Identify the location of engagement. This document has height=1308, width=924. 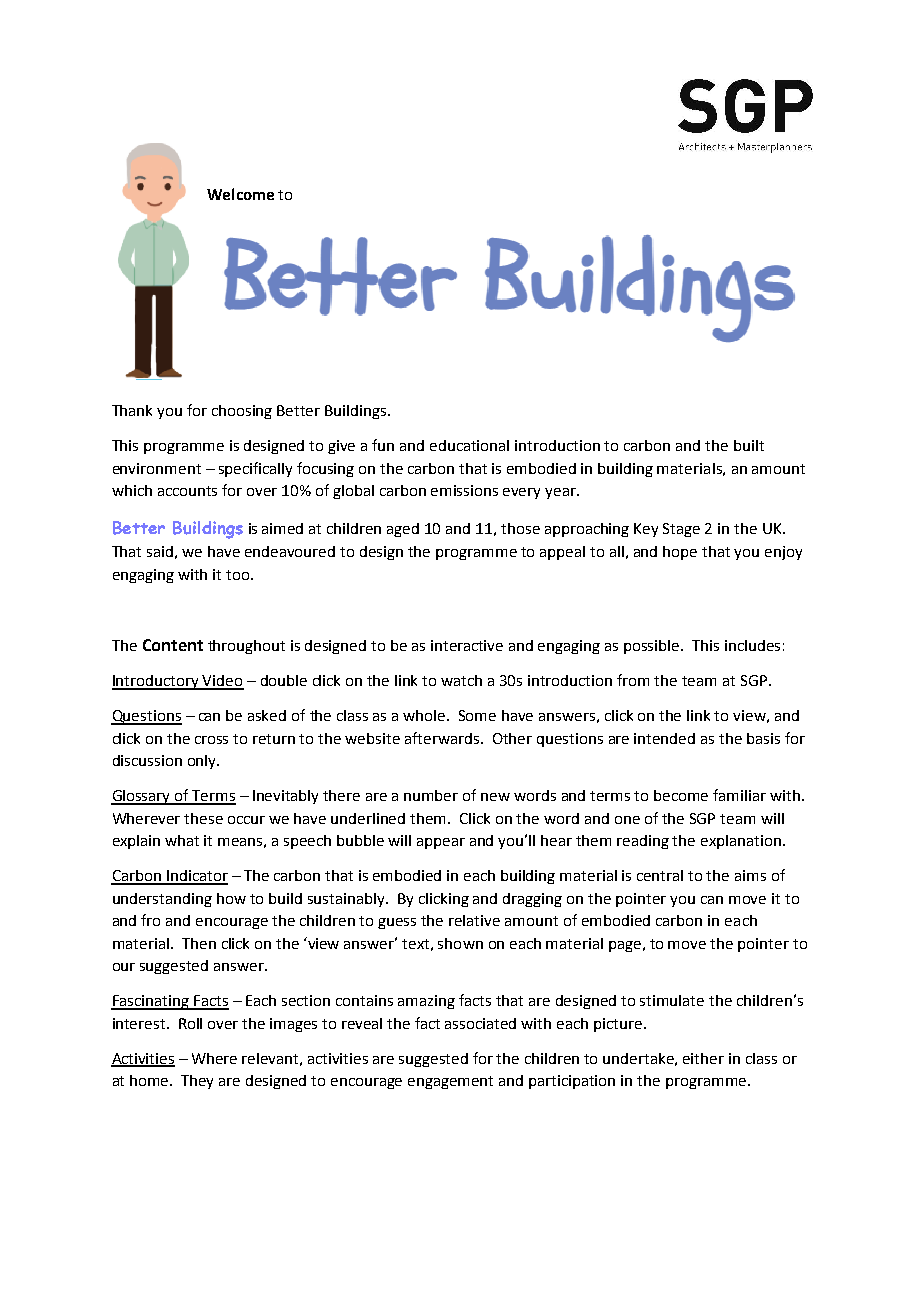
(450, 1082).
